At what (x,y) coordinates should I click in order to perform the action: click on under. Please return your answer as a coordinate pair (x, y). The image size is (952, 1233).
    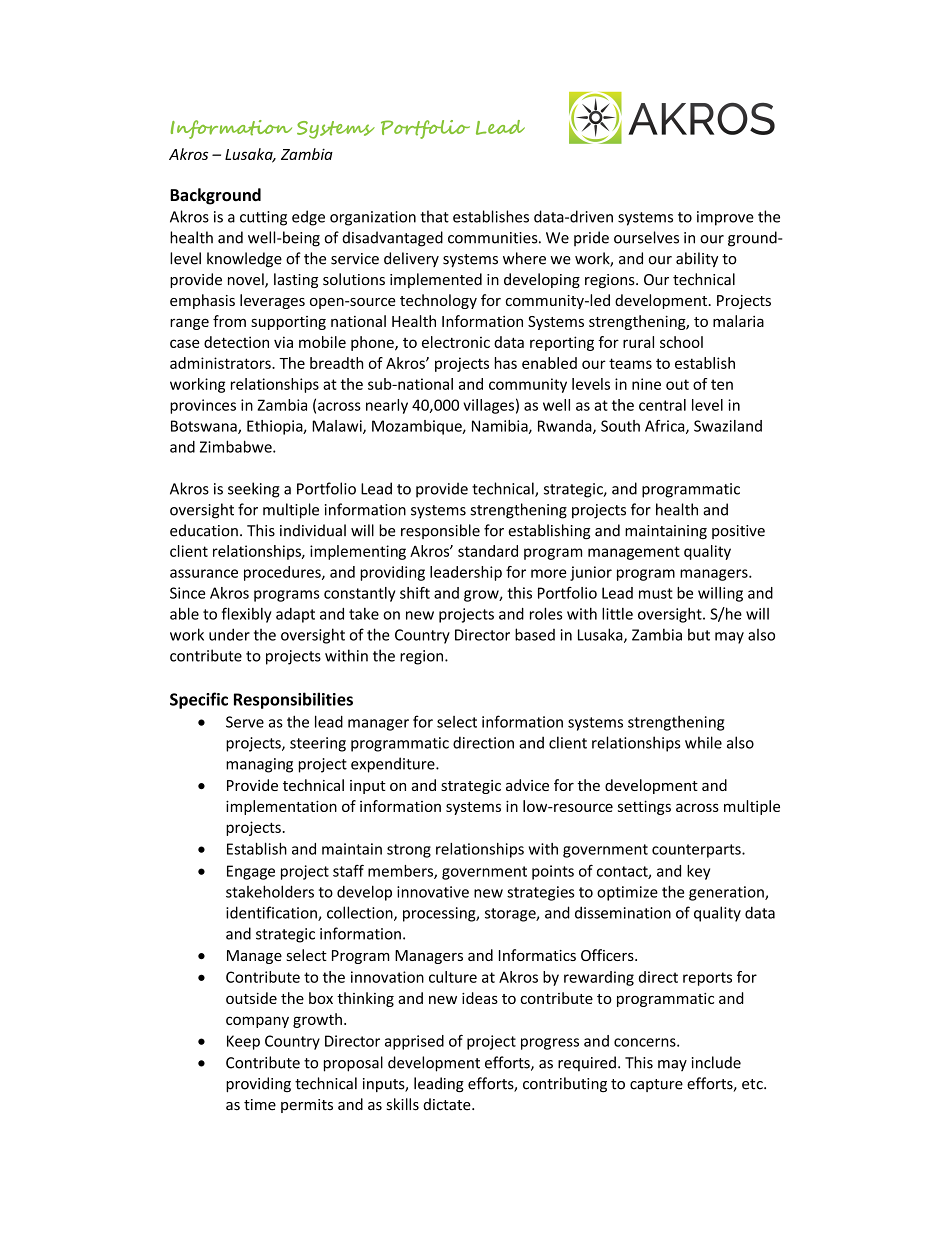
    Looking at the image, I should click on (229, 634).
